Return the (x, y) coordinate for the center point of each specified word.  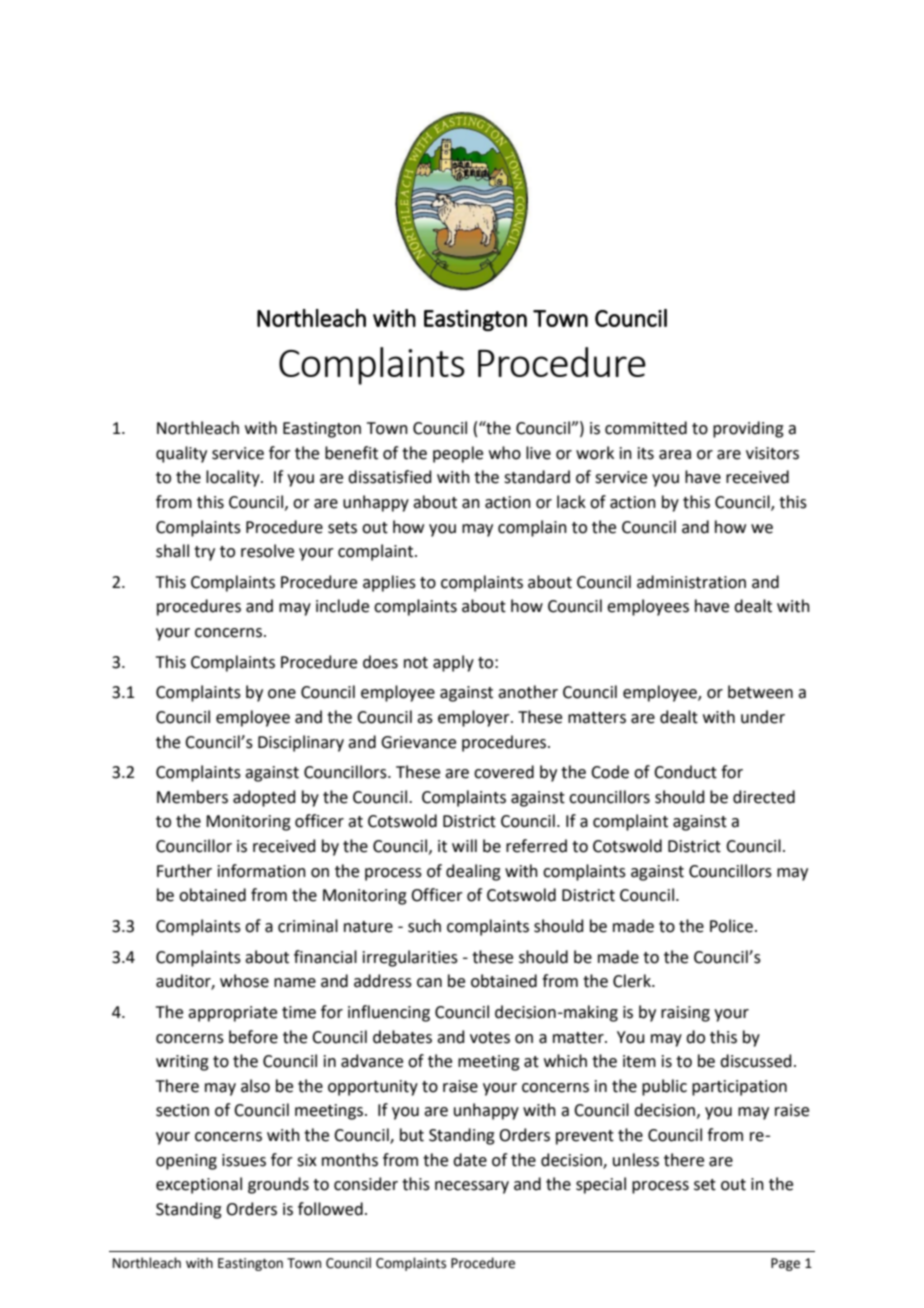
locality (234, 478)
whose (244, 981)
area (675, 455)
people (458, 454)
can (429, 983)
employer (475, 718)
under (763, 717)
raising (685, 1014)
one (282, 694)
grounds (278, 1185)
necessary (472, 1187)
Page (785, 1264)
